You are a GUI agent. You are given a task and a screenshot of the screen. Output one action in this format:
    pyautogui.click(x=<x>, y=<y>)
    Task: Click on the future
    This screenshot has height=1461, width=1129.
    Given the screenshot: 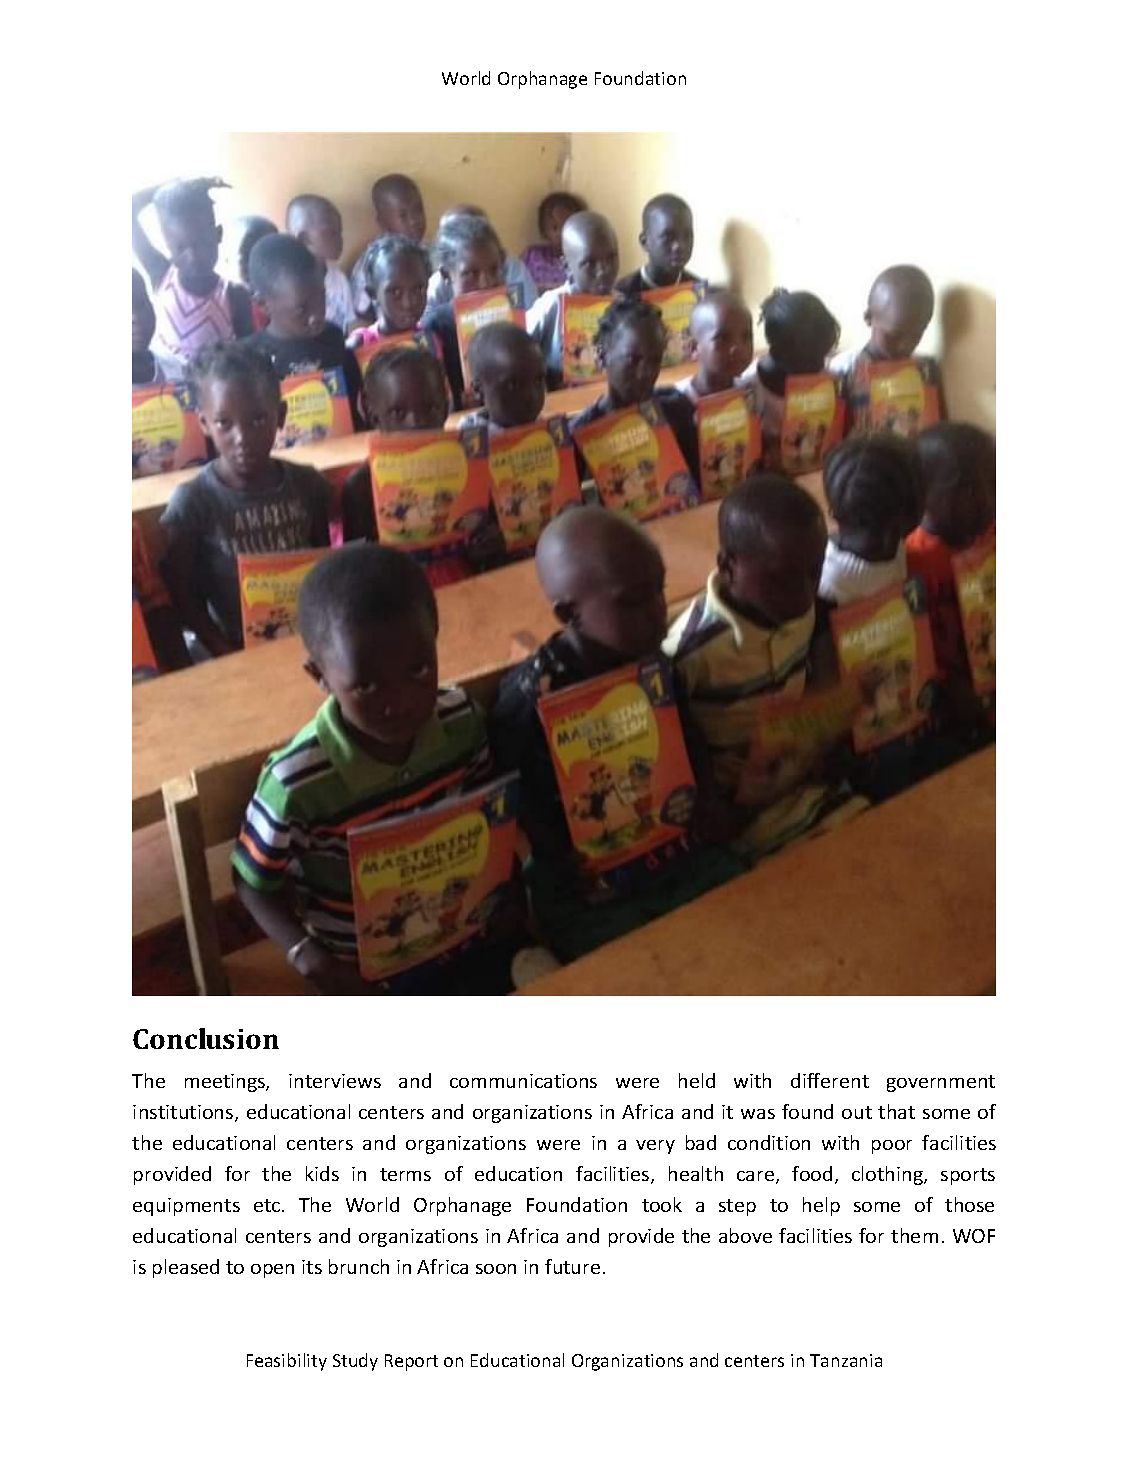 What is the action you would take?
    pyautogui.click(x=572, y=1266)
